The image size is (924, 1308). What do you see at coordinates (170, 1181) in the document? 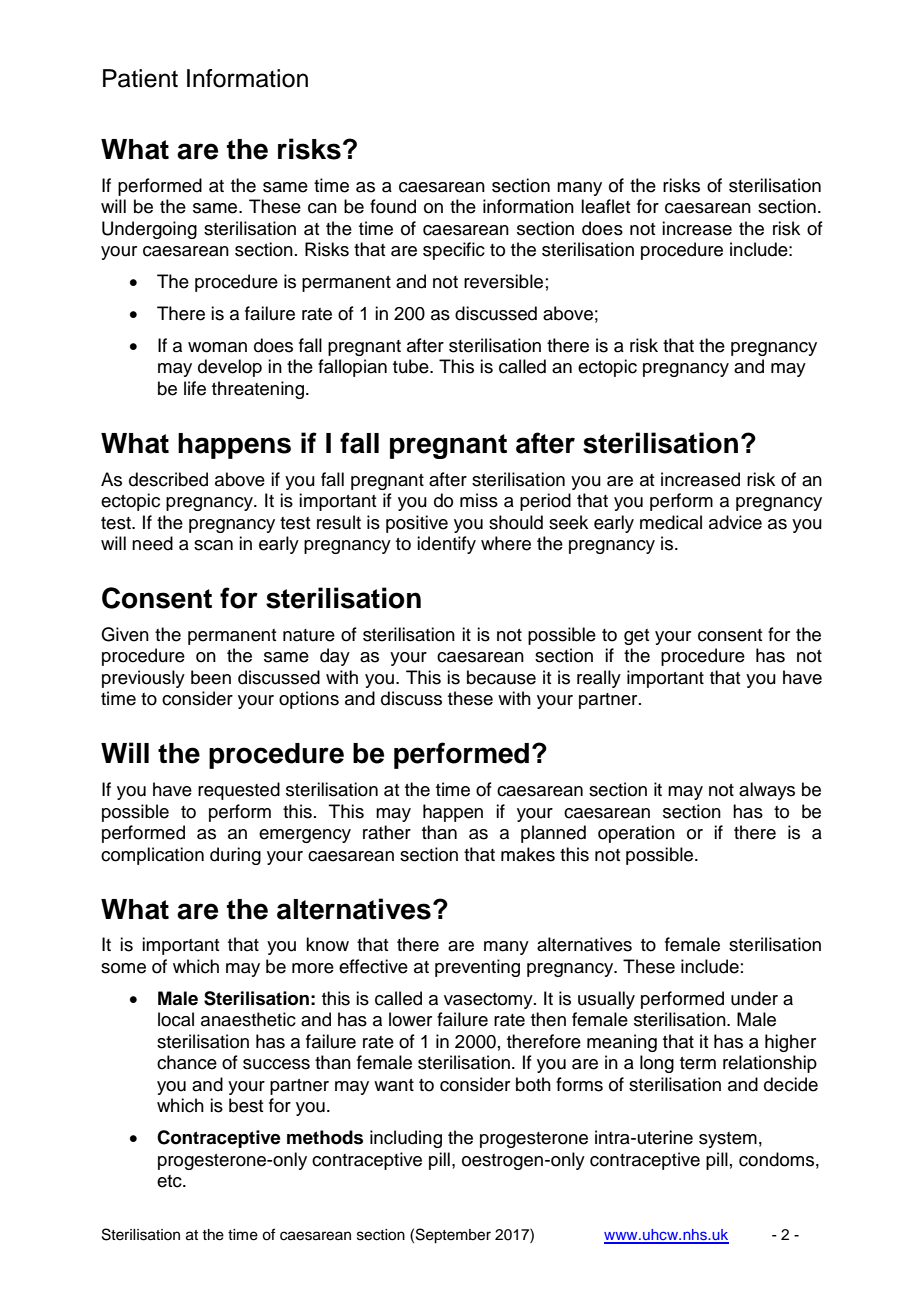
I see `etc` at bounding box center [170, 1181].
